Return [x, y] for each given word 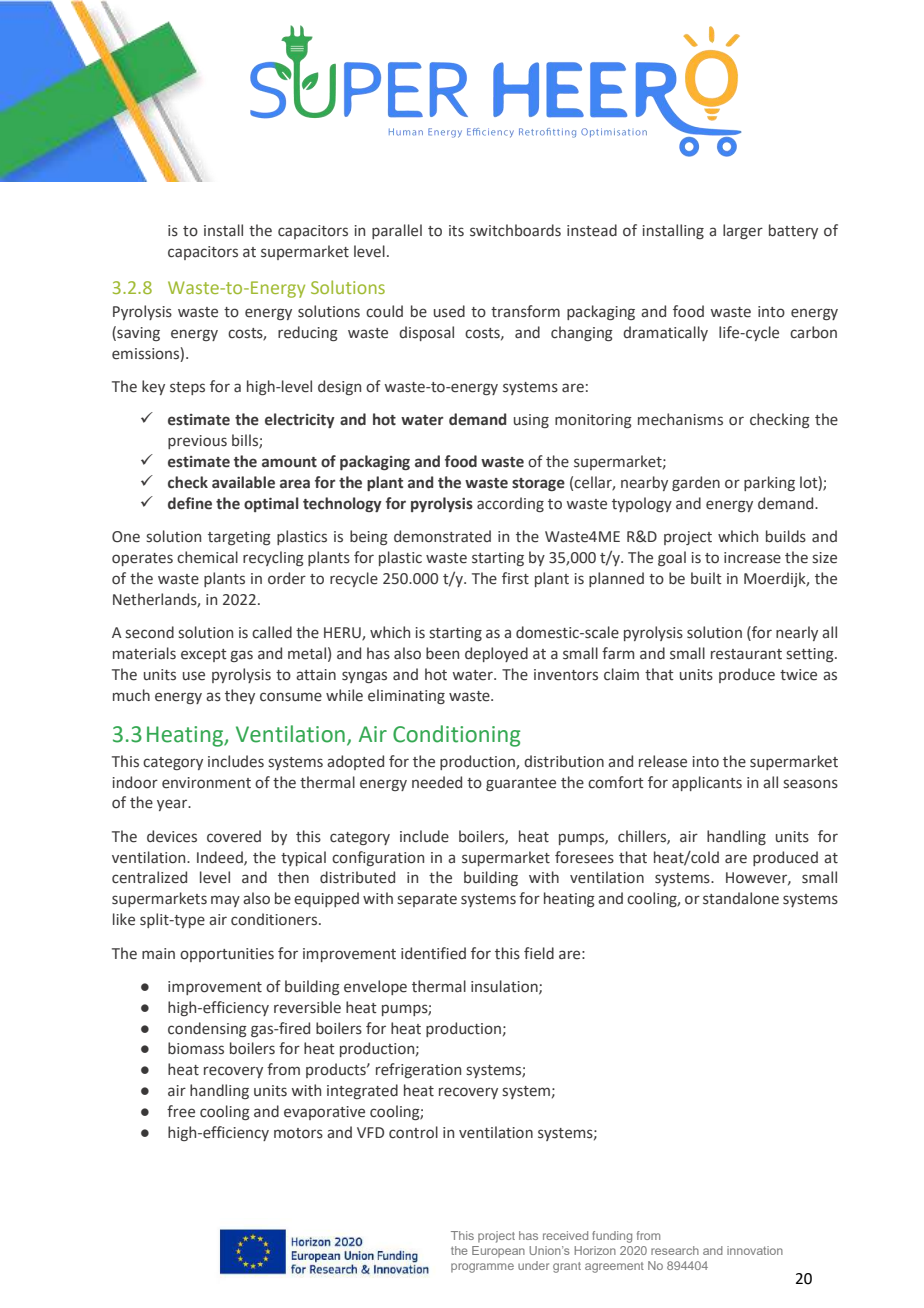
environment [206, 783]
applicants [707, 783]
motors [298, 1133]
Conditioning [456, 736]
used [449, 311]
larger [743, 231]
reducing [308, 333]
